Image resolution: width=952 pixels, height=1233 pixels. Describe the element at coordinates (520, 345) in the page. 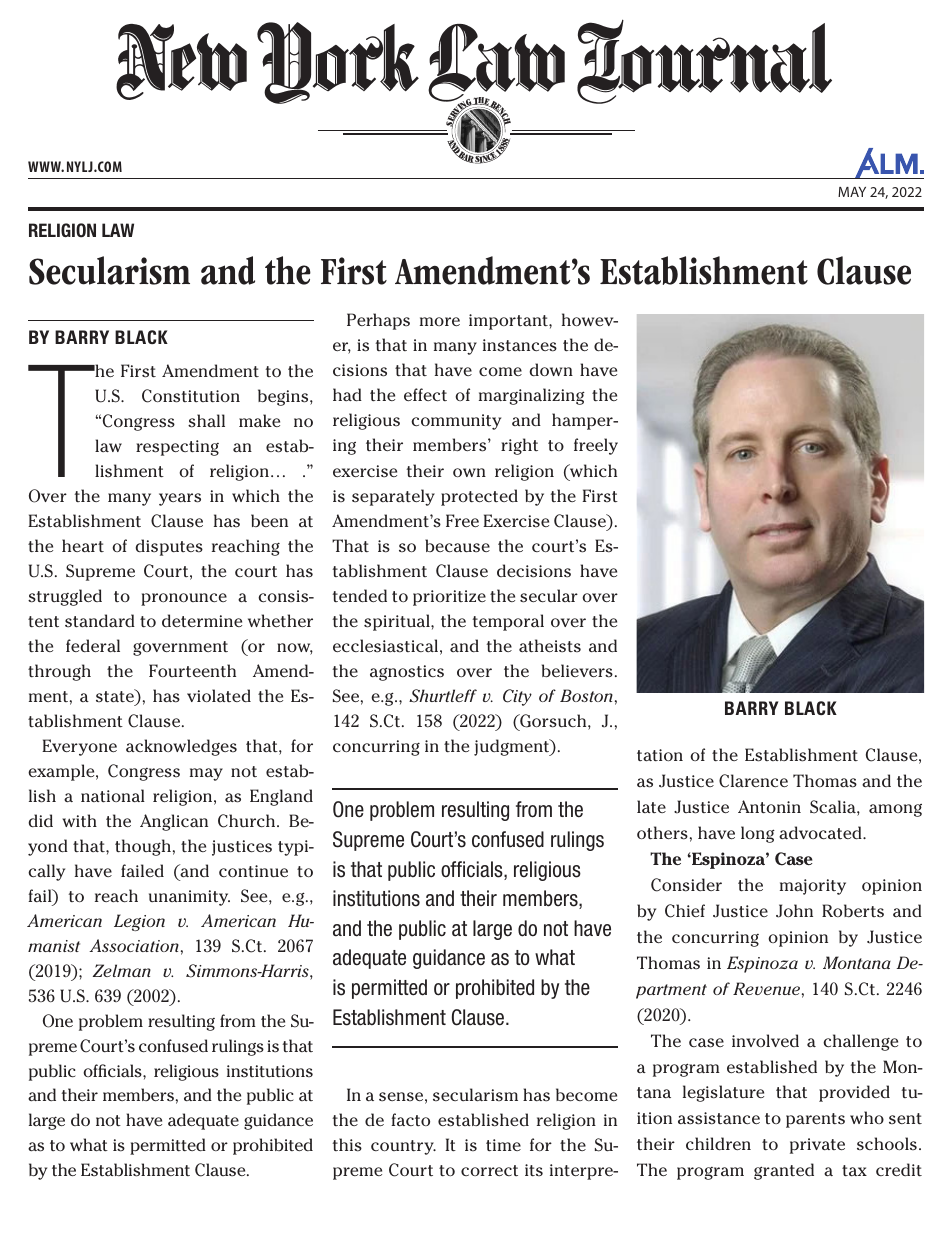

I see `instances` at that location.
